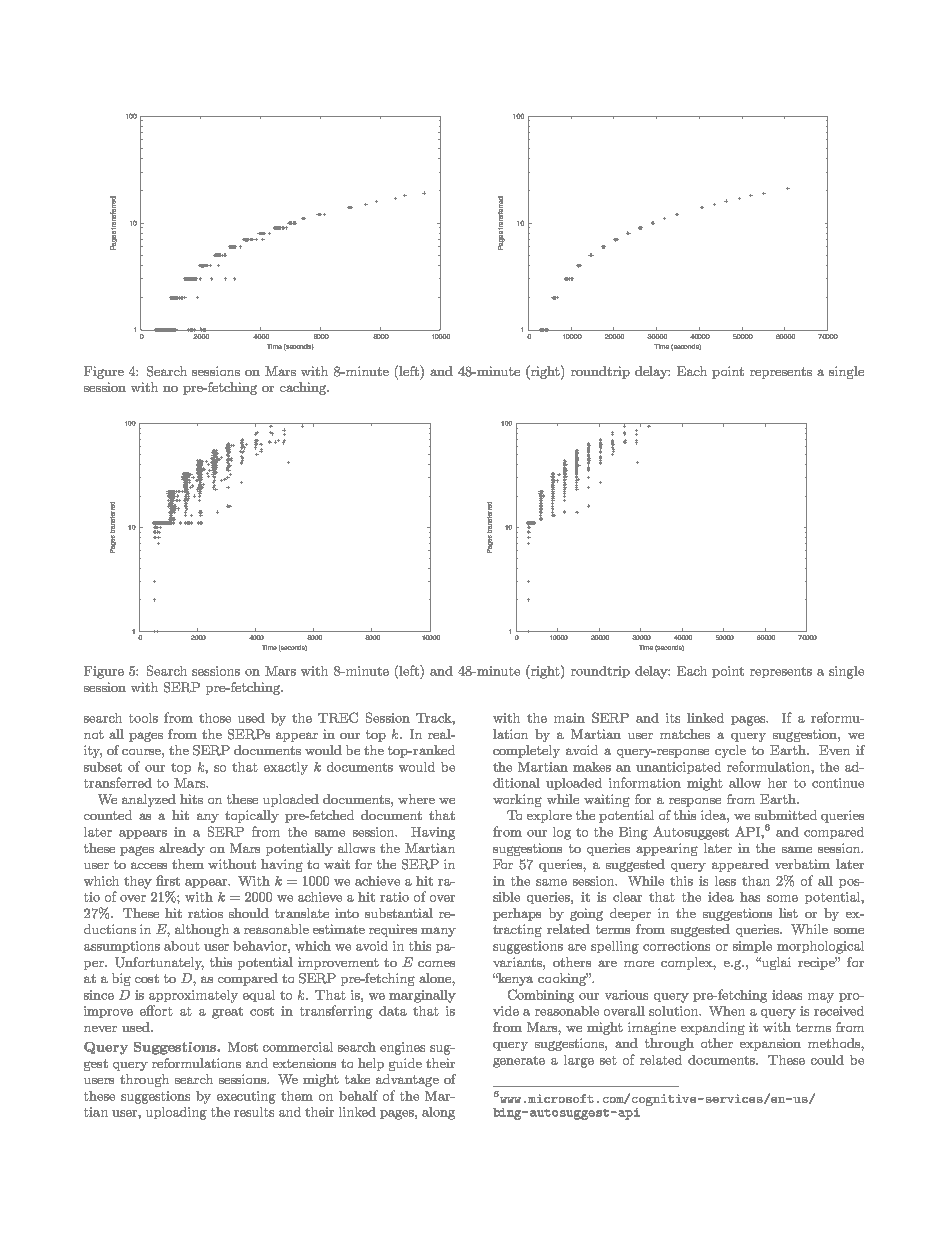  Describe the element at coordinates (569, 718) in the image. I see `main` at that location.
